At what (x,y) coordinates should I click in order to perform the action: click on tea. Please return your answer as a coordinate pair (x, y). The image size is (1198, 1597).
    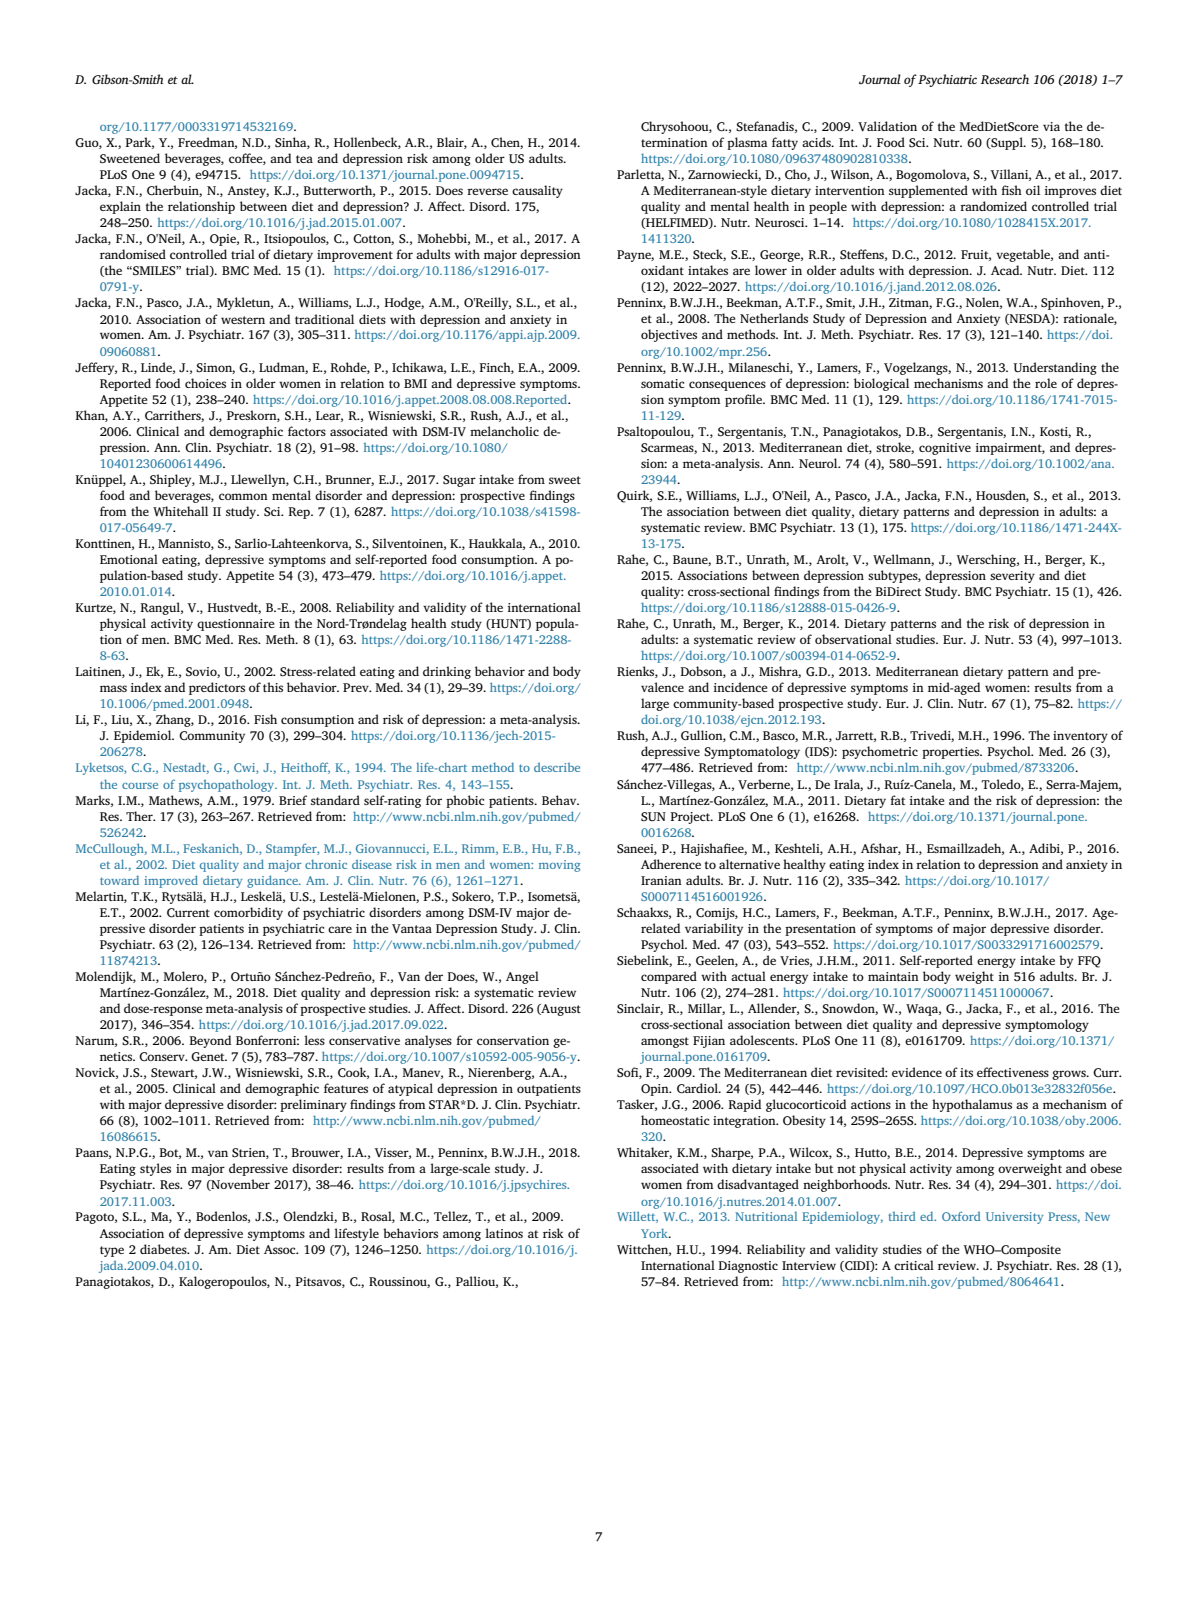
    Looking at the image, I should click on (304, 159).
